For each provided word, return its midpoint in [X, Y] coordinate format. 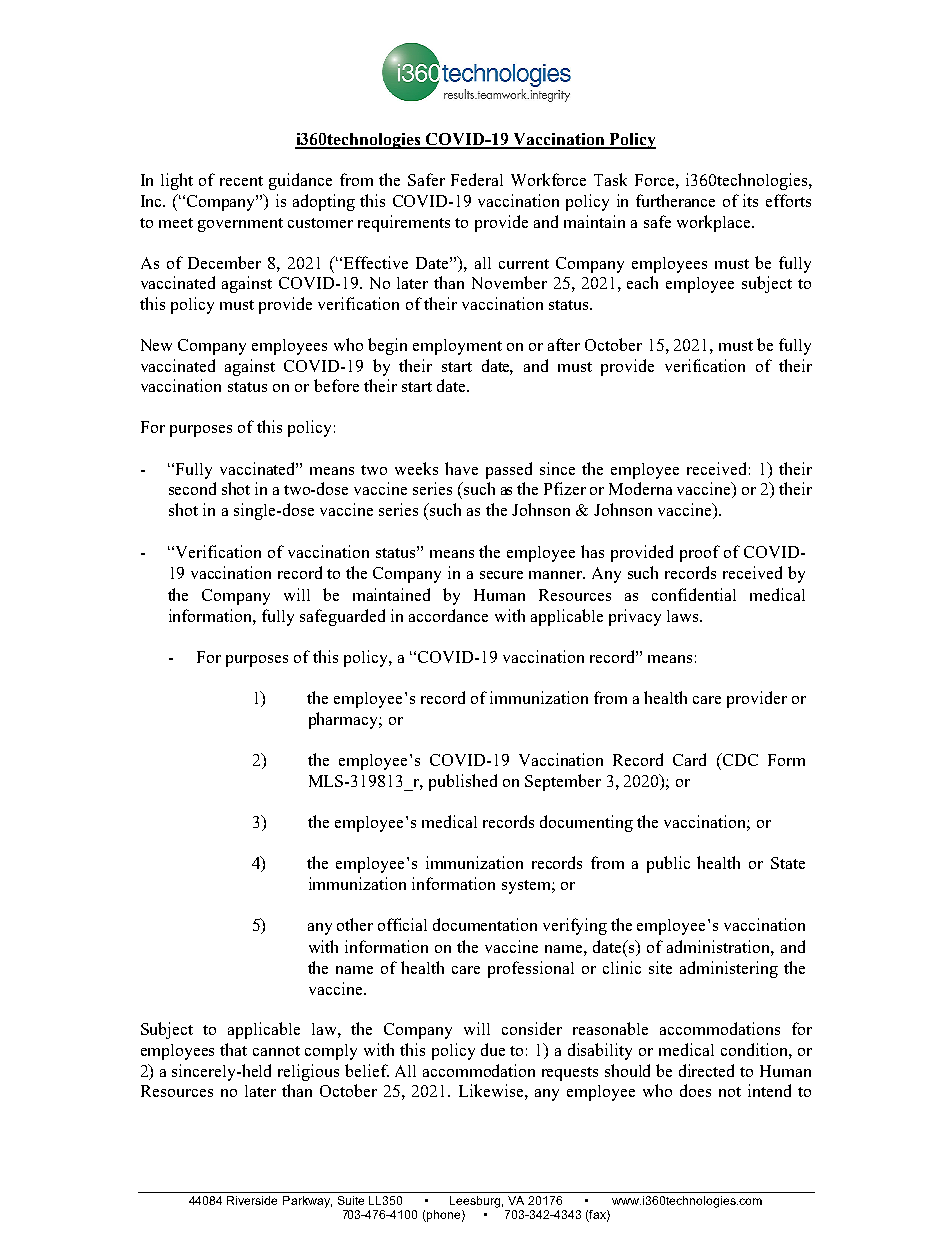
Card [689, 759]
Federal [477, 179]
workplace [715, 223]
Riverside [252, 1200]
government [240, 225]
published [463, 782]
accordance [448, 615]
